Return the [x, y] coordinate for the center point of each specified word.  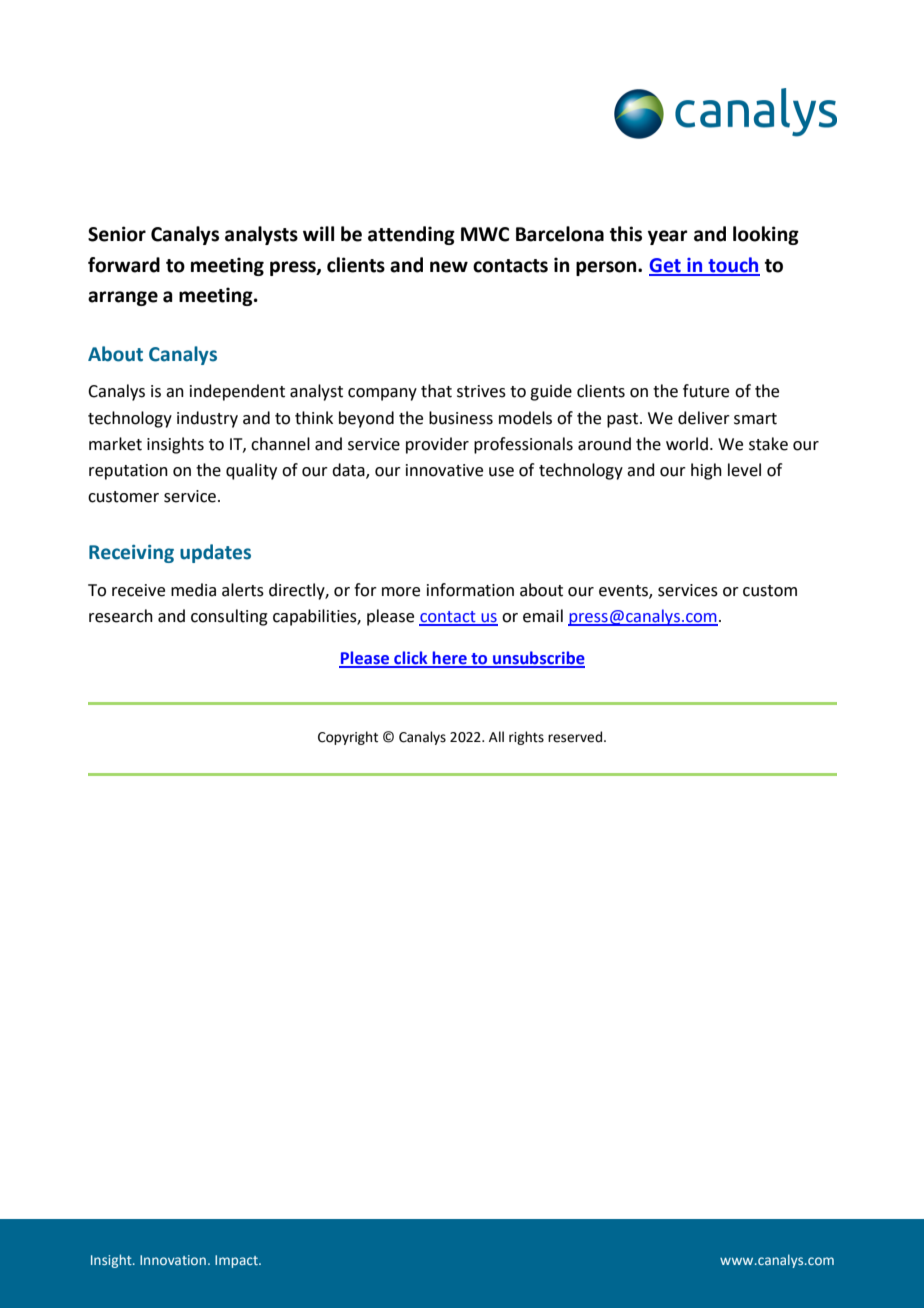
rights [526, 738]
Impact [237, 1261]
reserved [576, 737]
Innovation [173, 1260]
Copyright [348, 738]
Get [666, 266]
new [449, 267]
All [496, 736]
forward [124, 265]
